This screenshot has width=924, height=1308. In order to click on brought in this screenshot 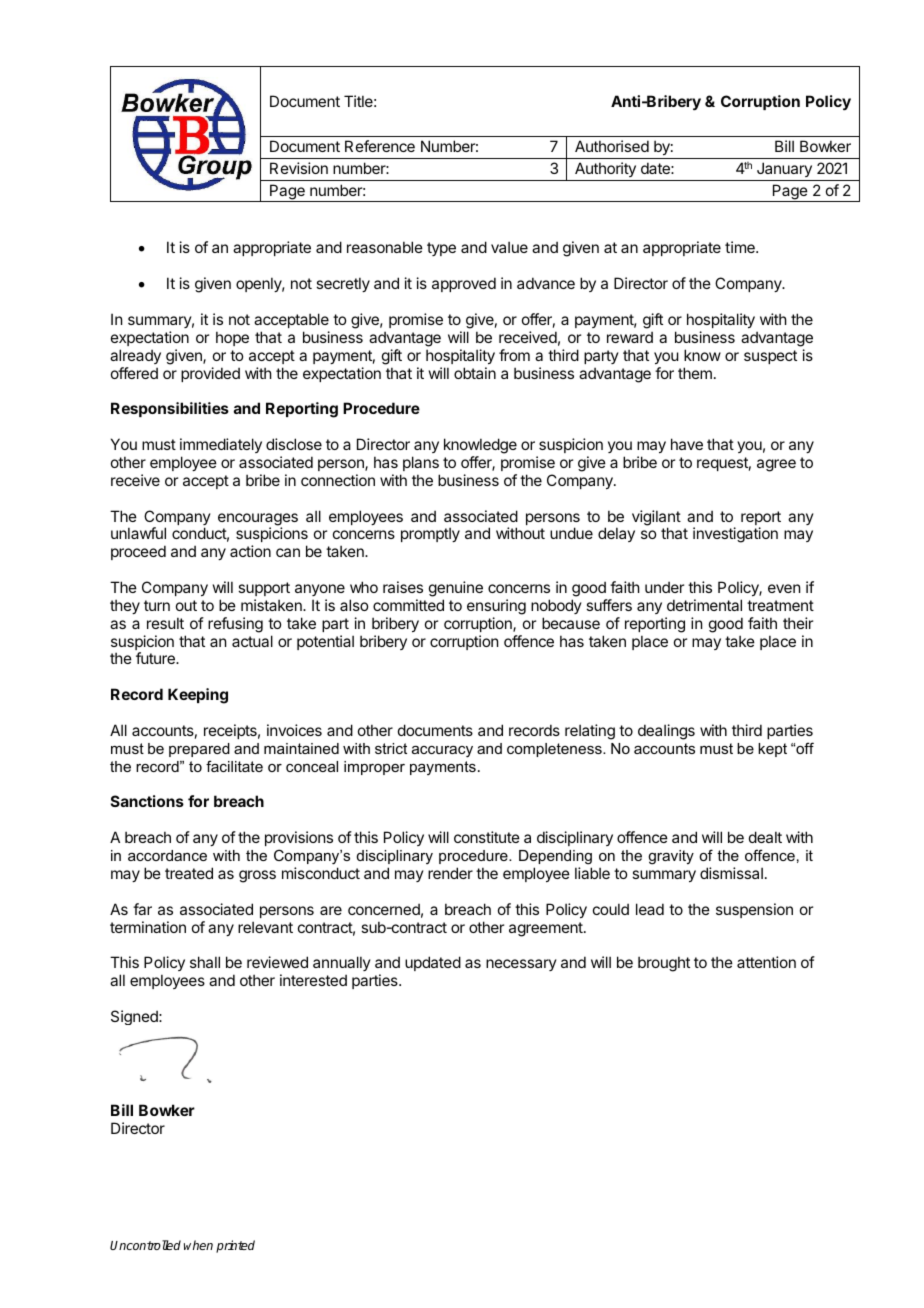, I will do `click(664, 964)`.
